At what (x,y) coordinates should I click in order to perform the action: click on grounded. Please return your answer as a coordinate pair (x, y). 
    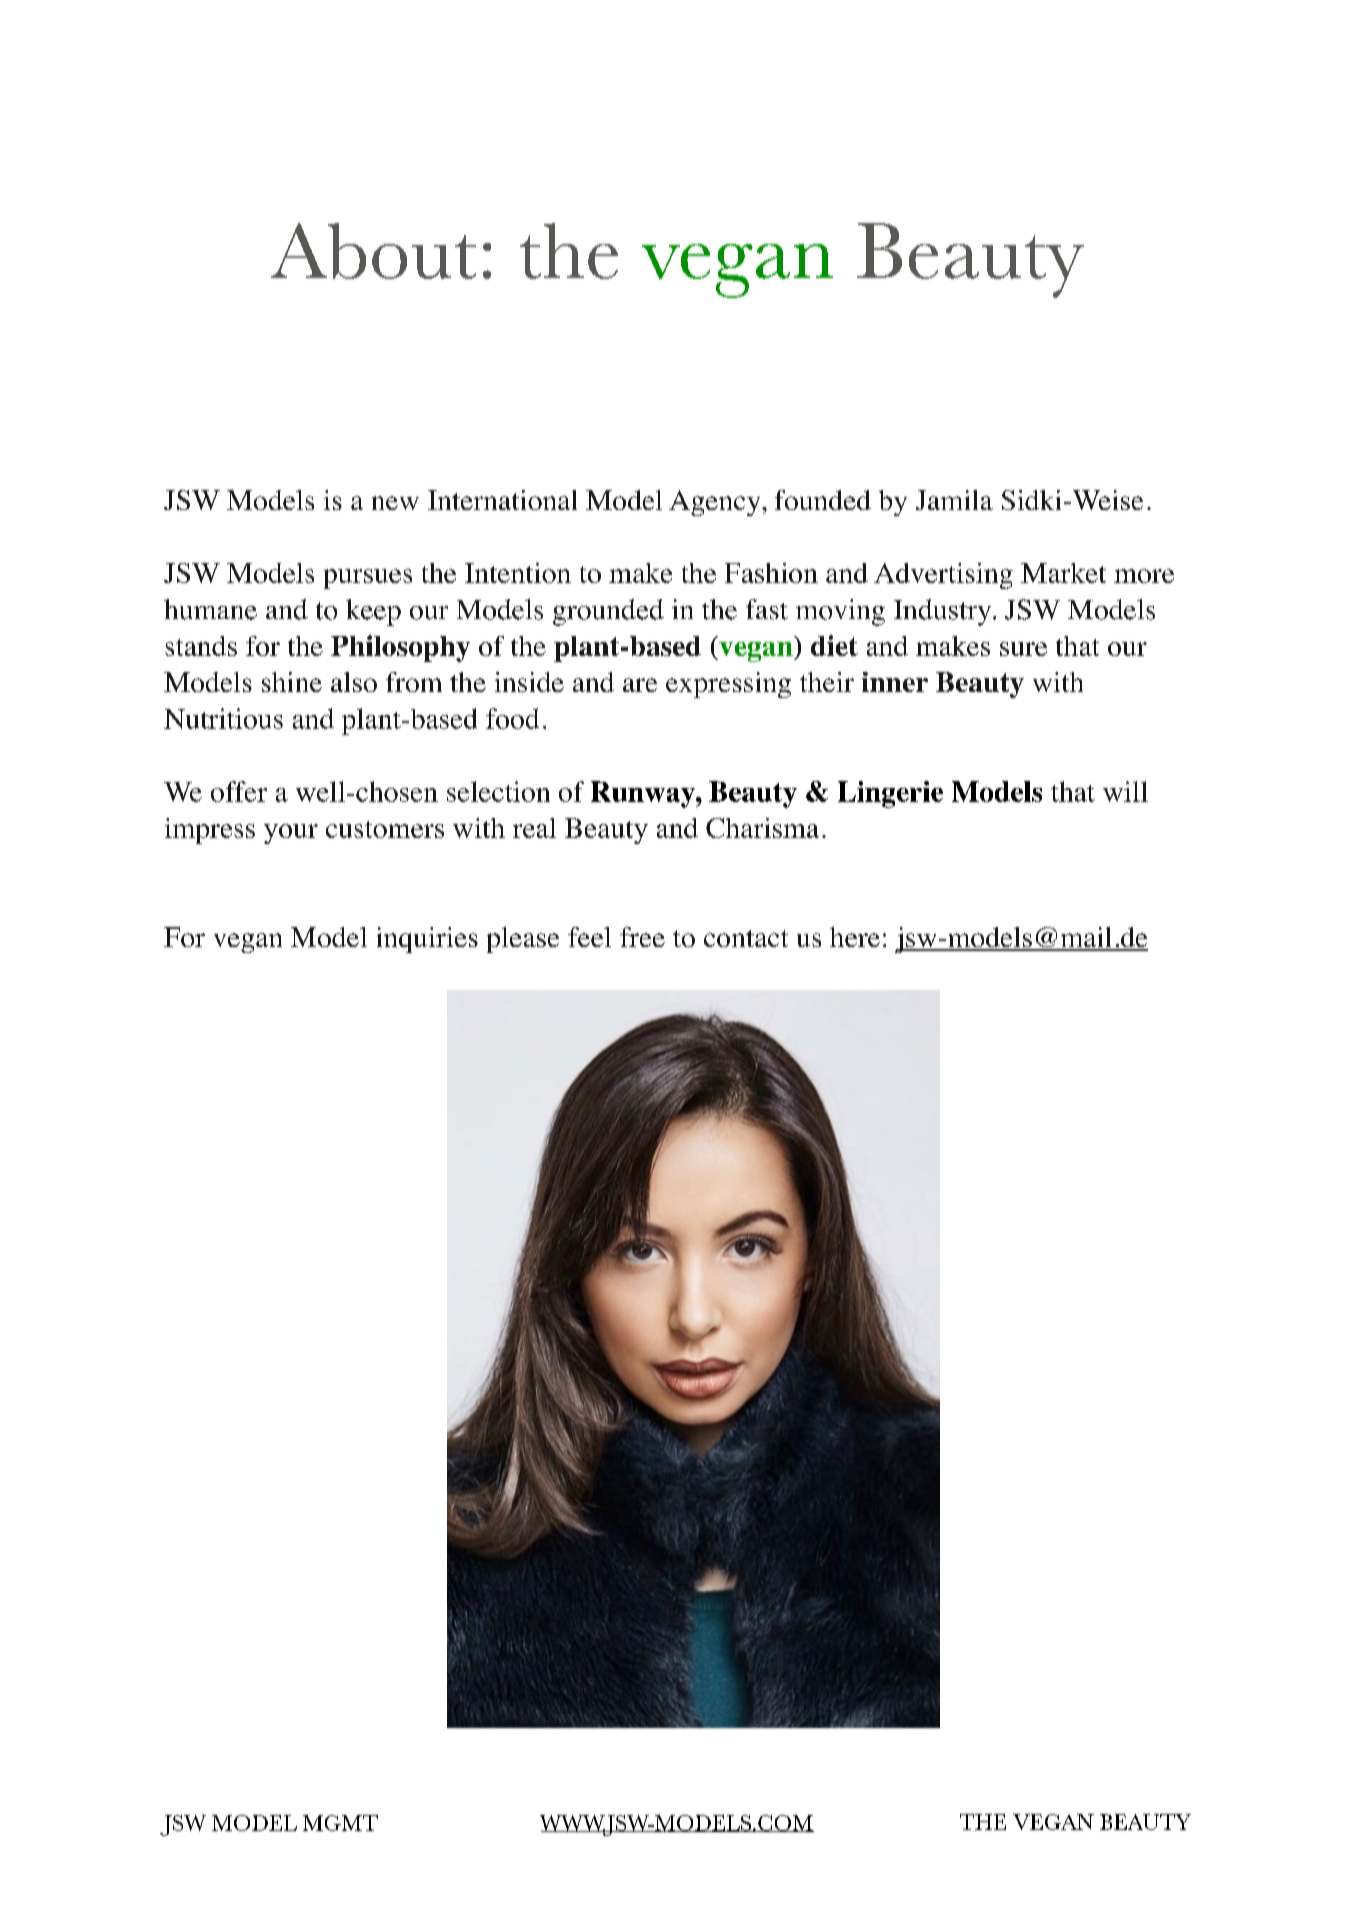
    Looking at the image, I should click on (608, 612).
